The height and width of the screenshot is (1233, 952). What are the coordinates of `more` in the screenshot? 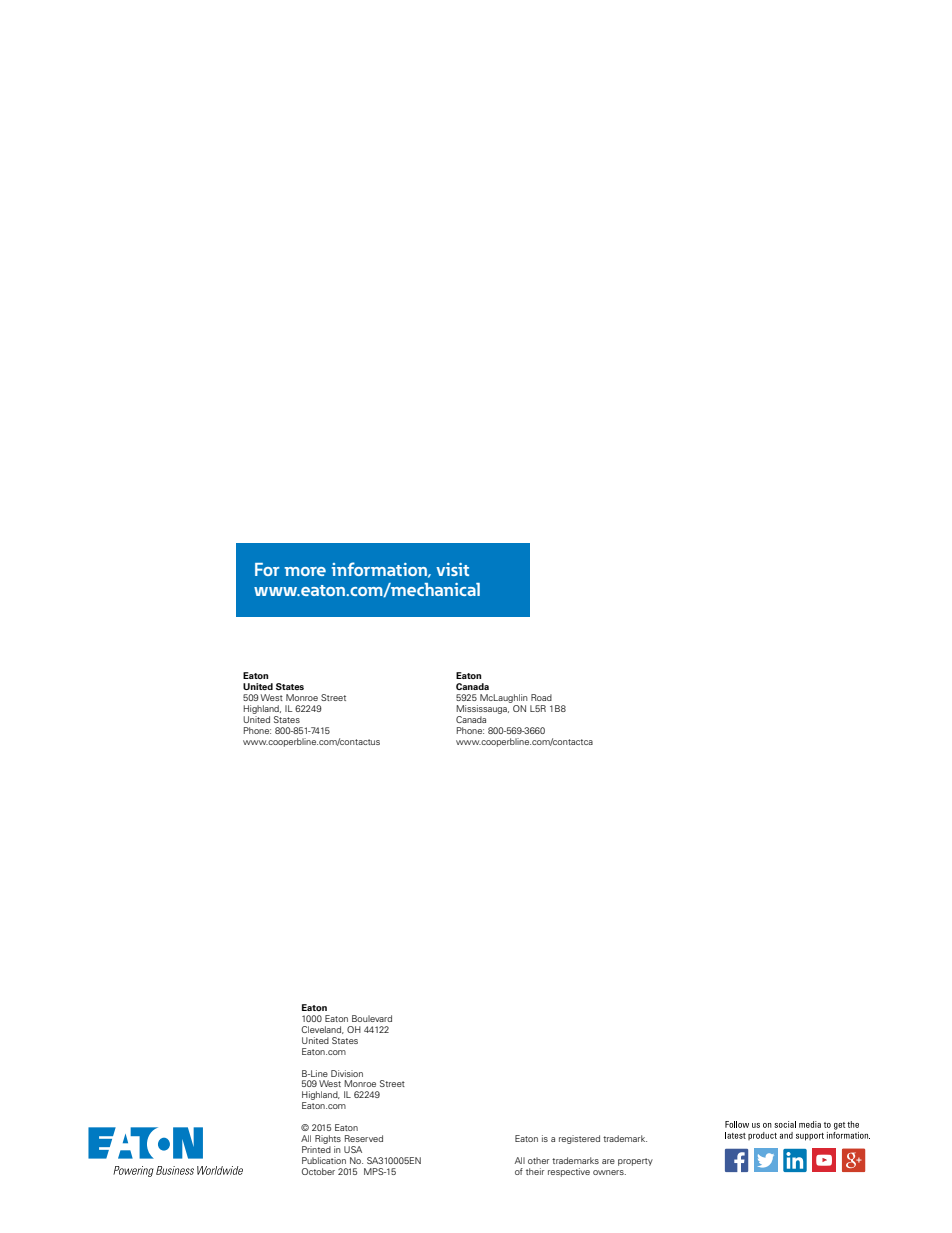 It's located at (305, 571).
